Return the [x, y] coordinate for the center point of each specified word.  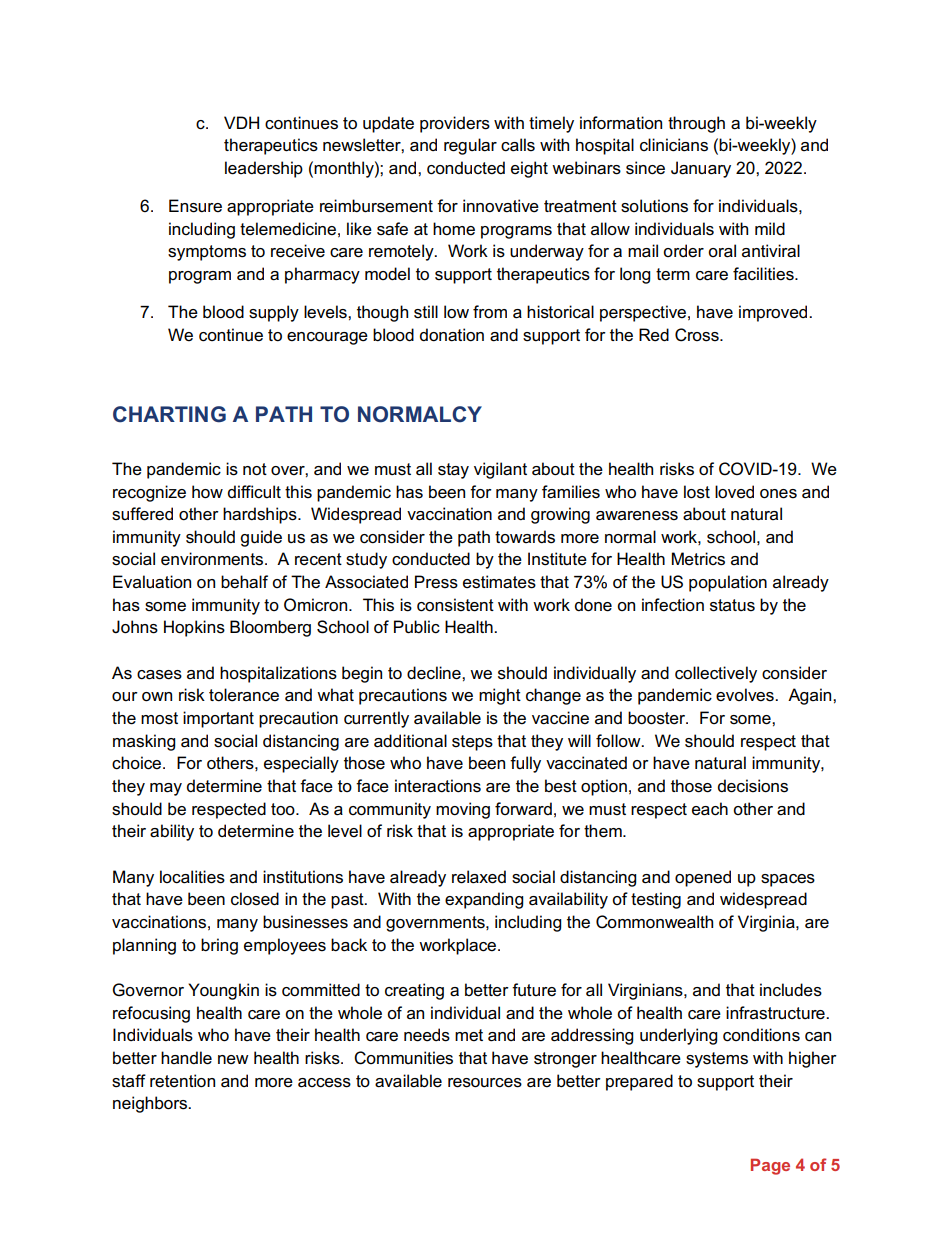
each [710, 809]
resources [485, 1083]
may [166, 789]
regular [470, 146]
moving [463, 810]
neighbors [151, 1104]
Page [770, 1166]
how [207, 492]
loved [734, 492]
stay [453, 471]
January [701, 169]
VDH [241, 122]
